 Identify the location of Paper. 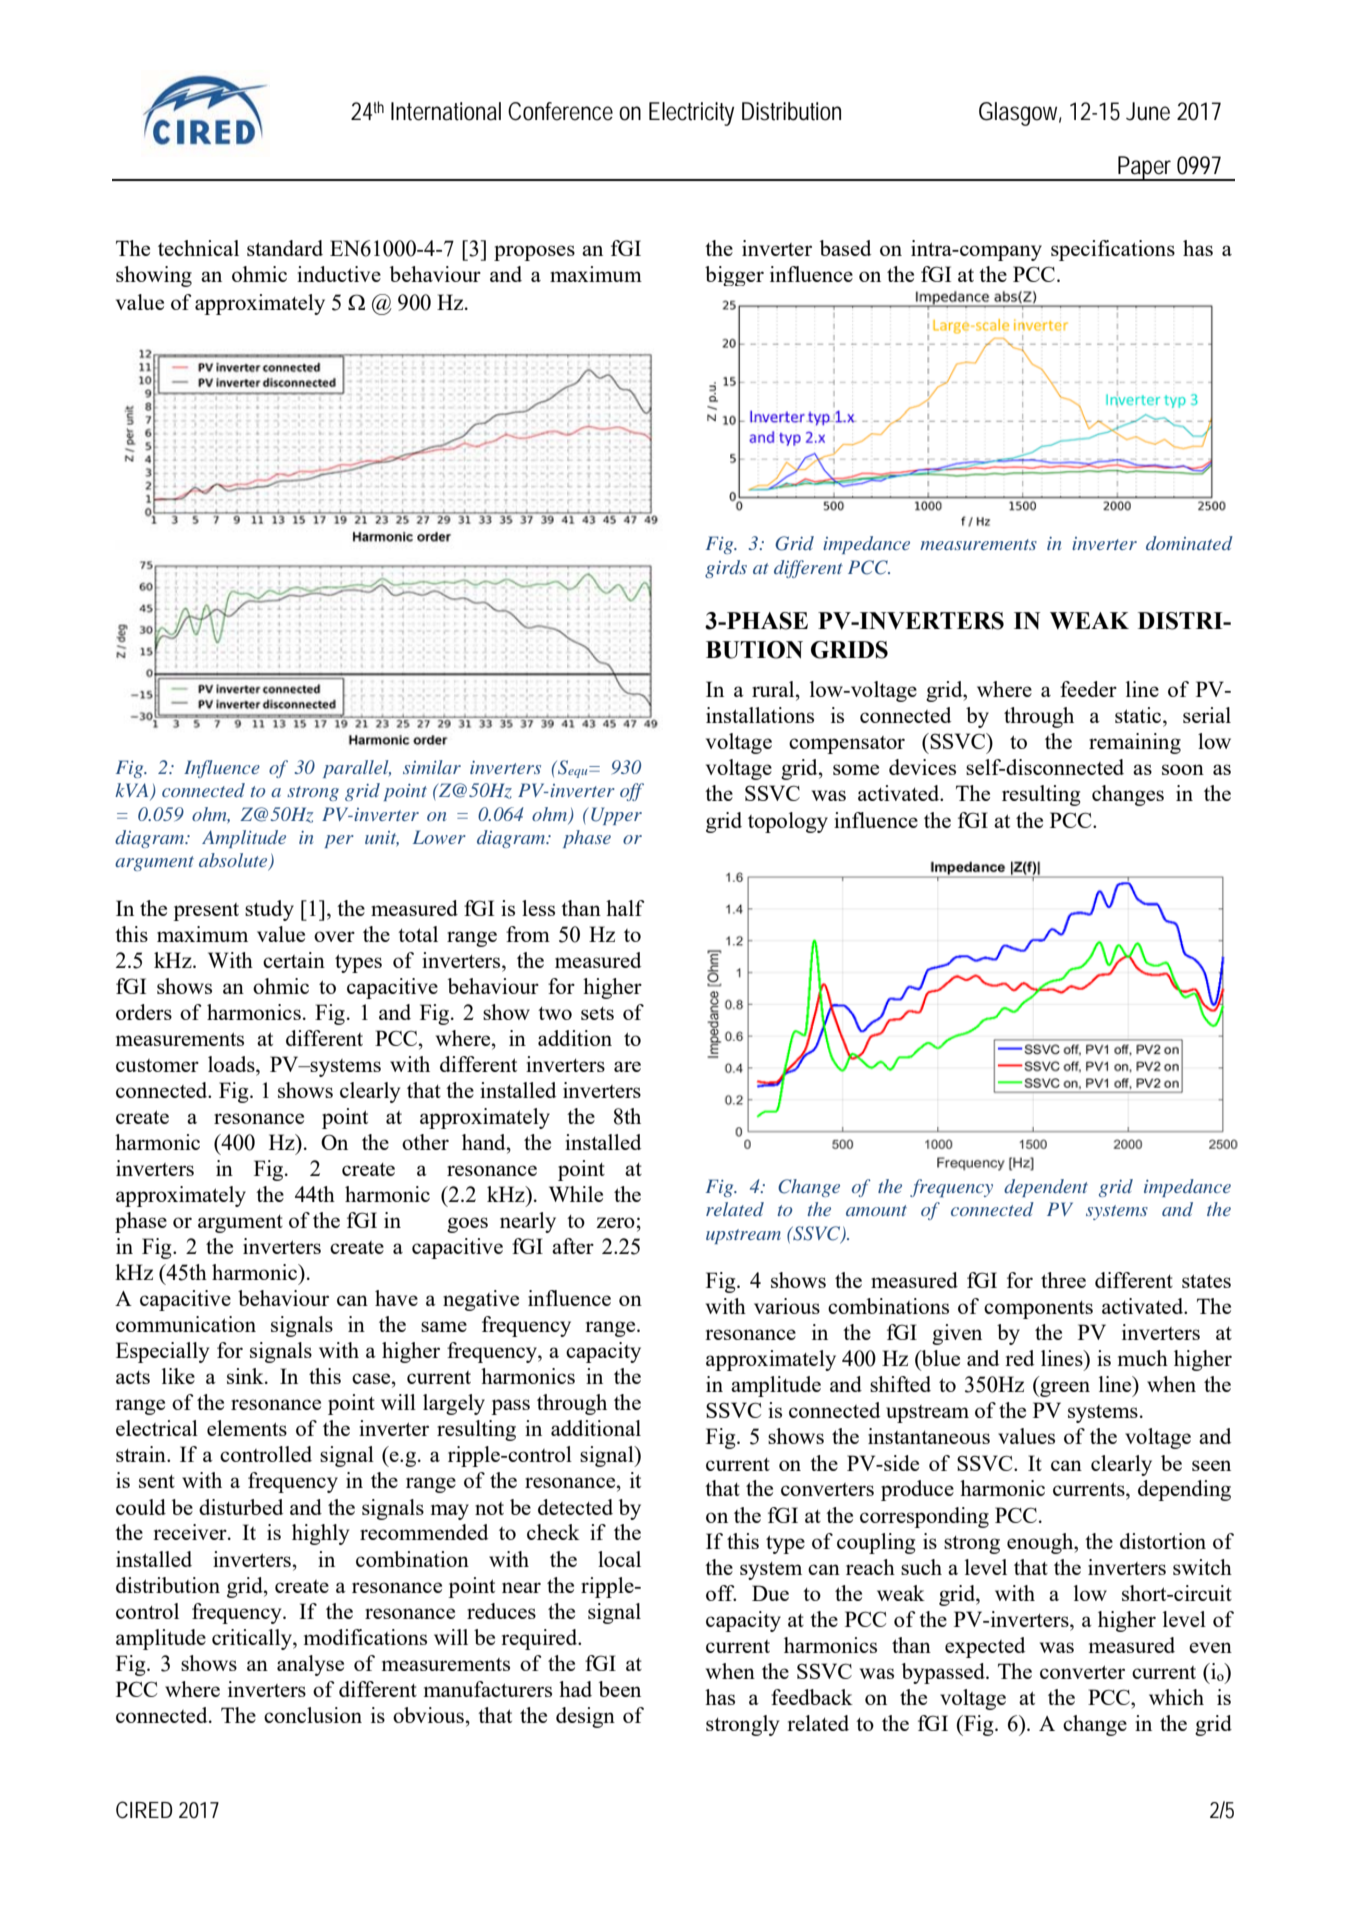
(1146, 168).
